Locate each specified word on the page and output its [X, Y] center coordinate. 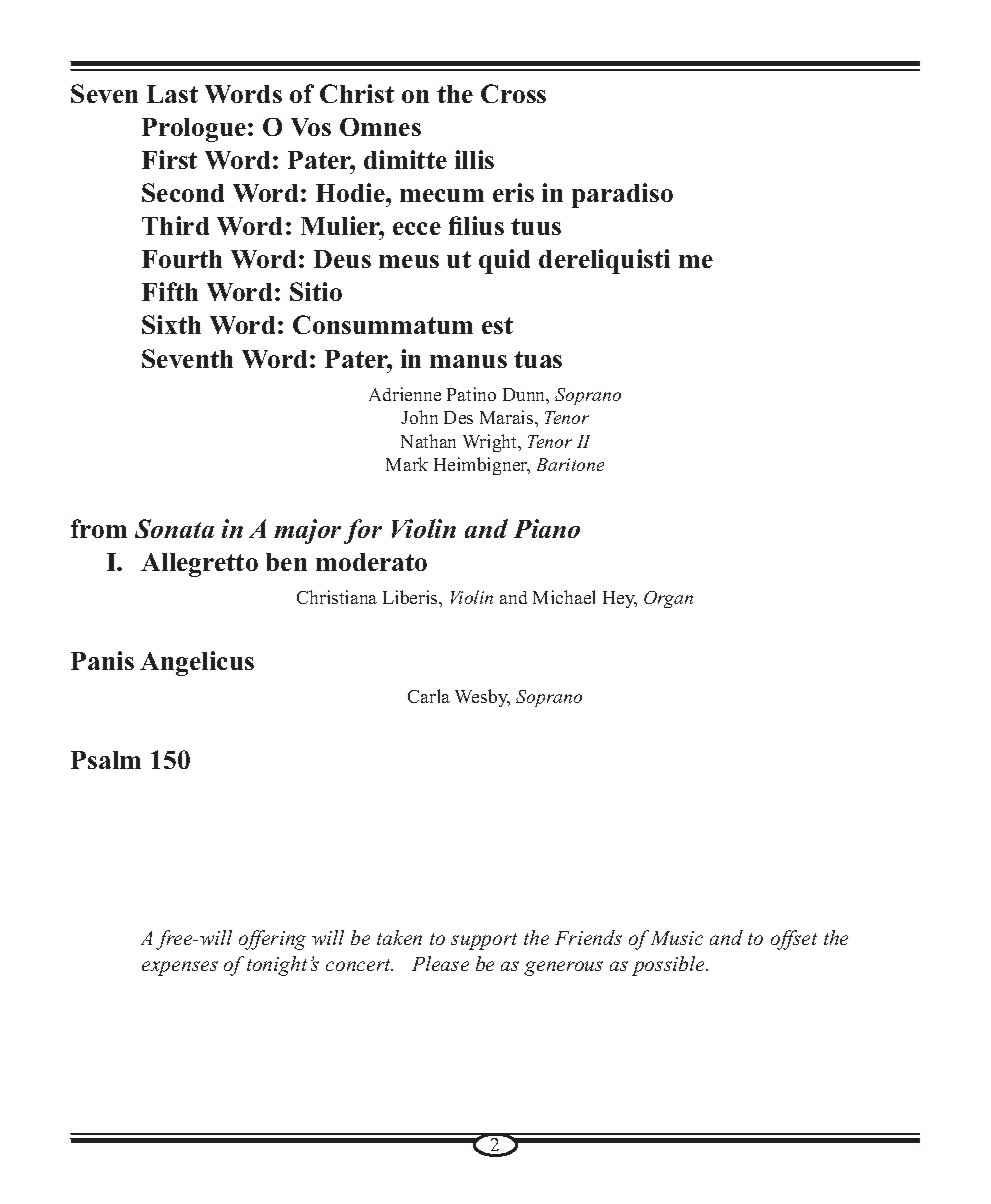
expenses [180, 968]
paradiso [622, 195]
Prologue [194, 130]
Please [440, 963]
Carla [429, 696]
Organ [668, 599]
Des [458, 417]
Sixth [171, 324]
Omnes [380, 127]
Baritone [570, 464]
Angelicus [197, 663]
